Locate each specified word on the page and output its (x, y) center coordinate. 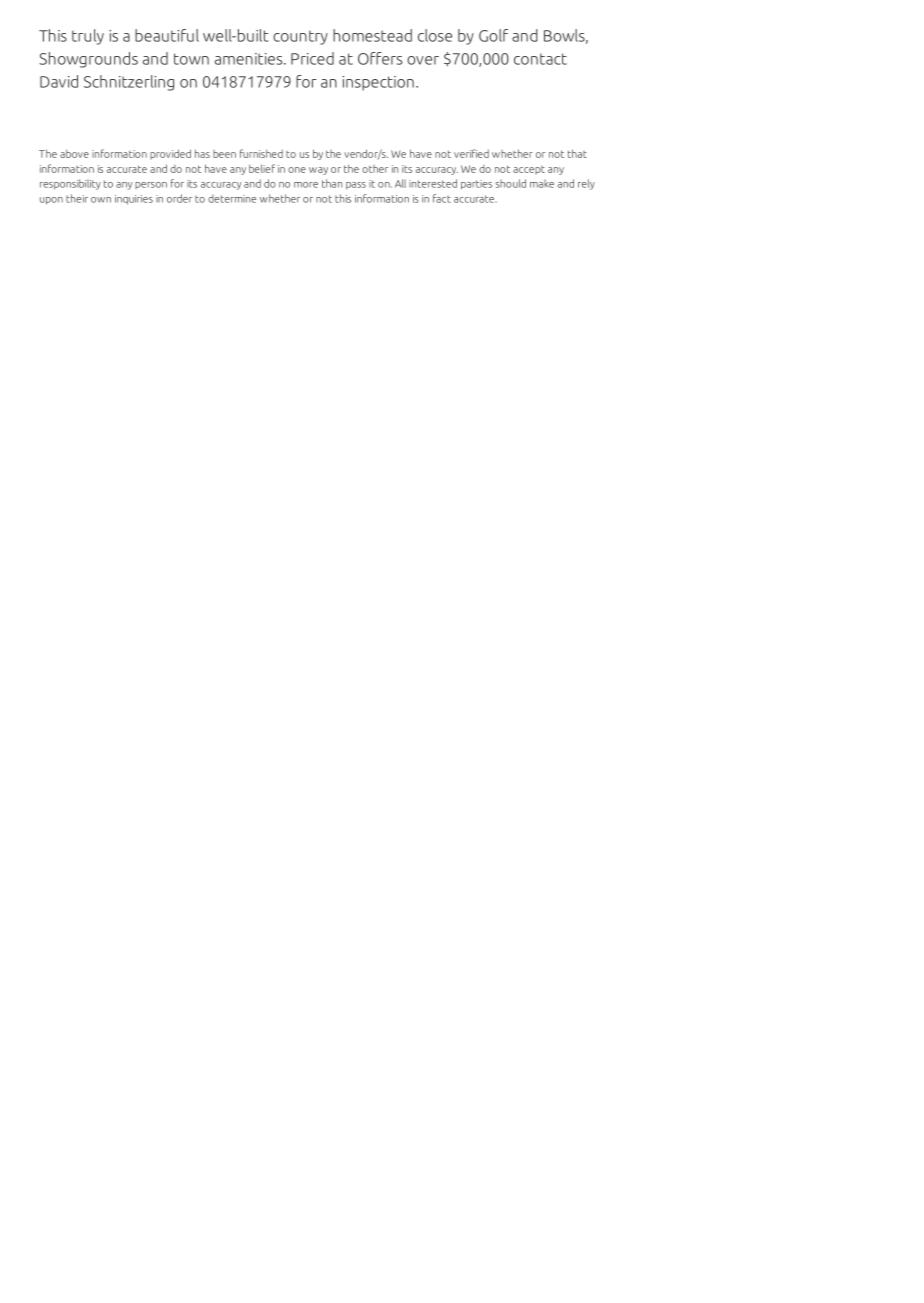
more (306, 185)
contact (540, 59)
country (300, 37)
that (577, 153)
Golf (493, 35)
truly (88, 37)
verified (471, 153)
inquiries (134, 200)
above (74, 153)
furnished (261, 153)
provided (170, 154)
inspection (378, 83)
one (297, 170)
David (59, 81)
